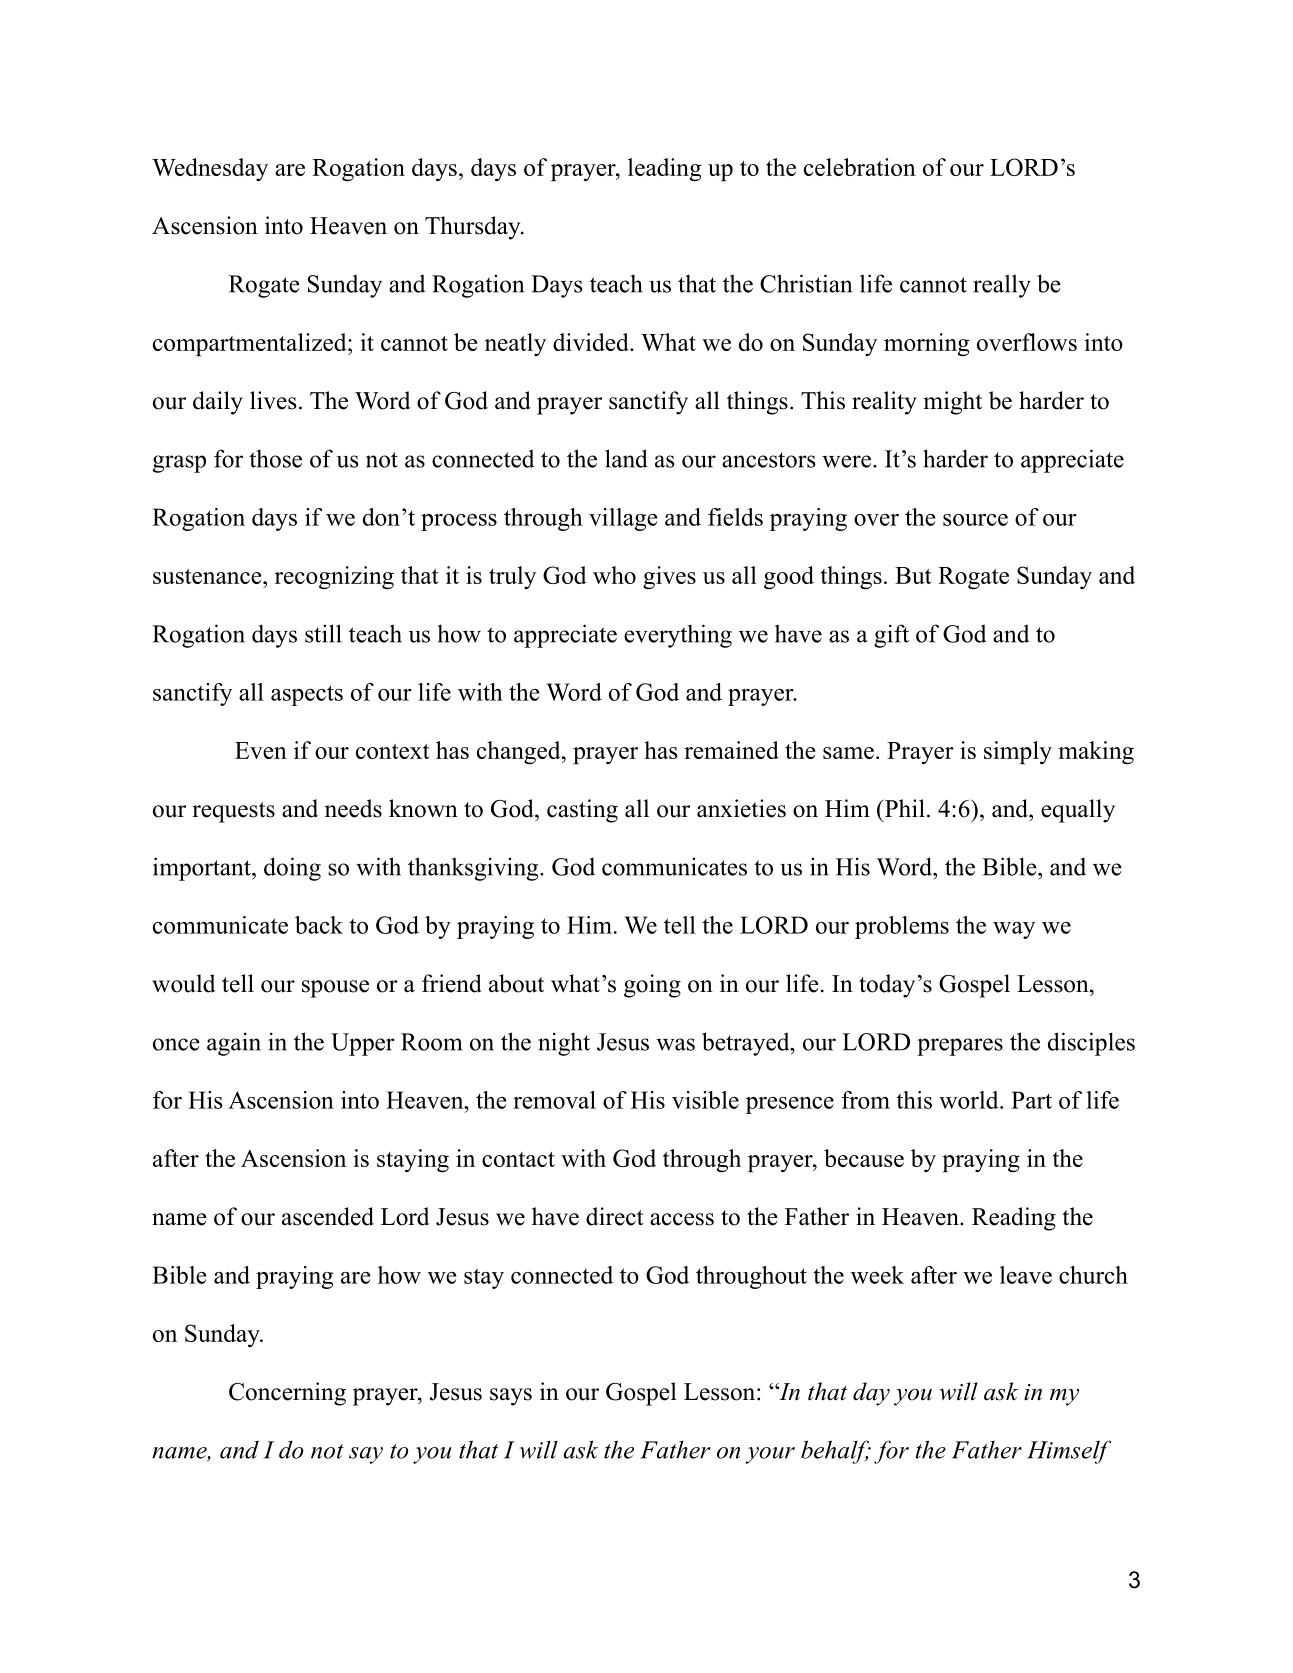 Image resolution: width=1293 pixels, height=1673 pixels. I want to click on requests, so click(233, 812).
